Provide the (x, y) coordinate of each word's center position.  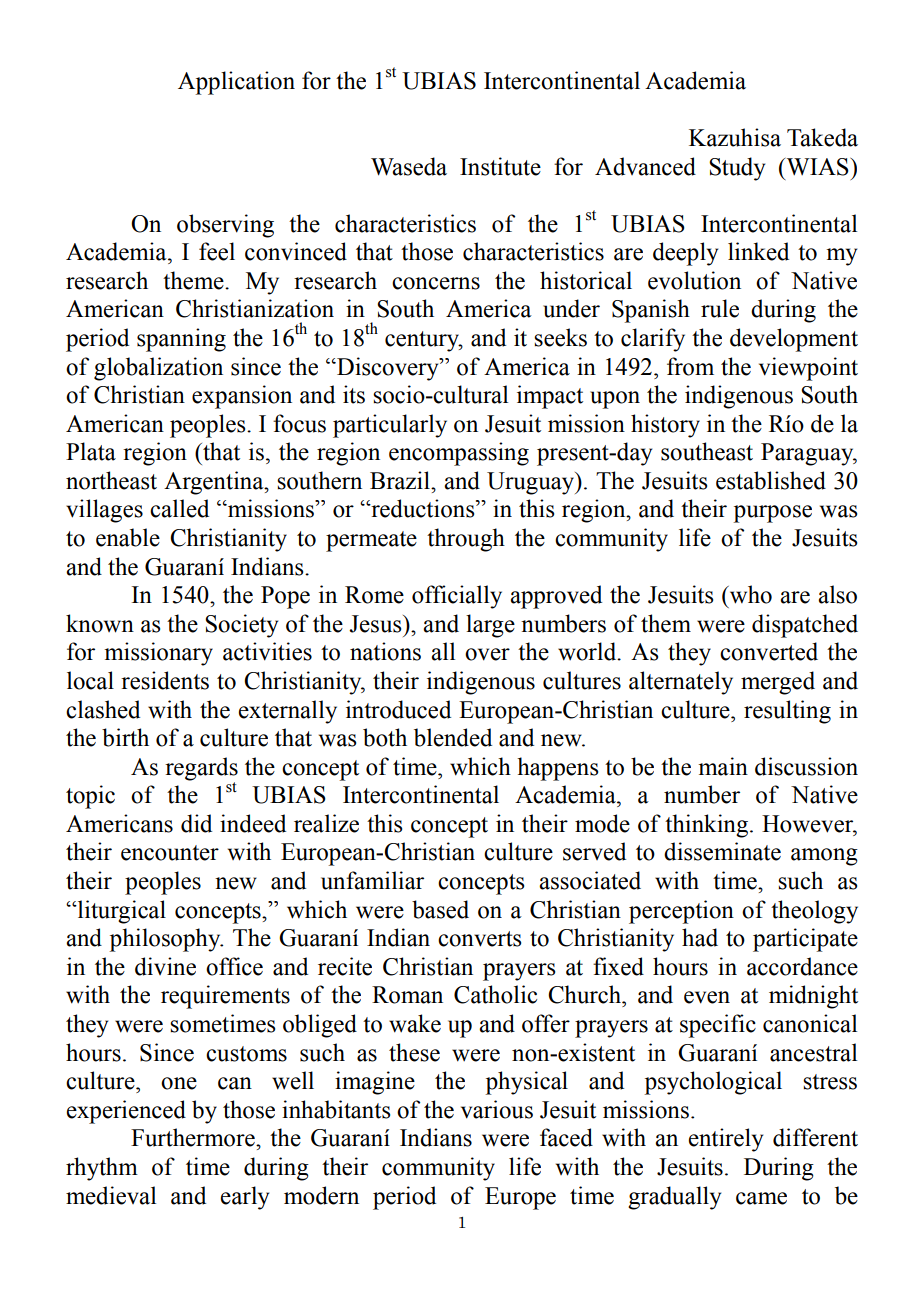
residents (165, 680)
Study (737, 169)
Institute (500, 166)
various (497, 1109)
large (490, 626)
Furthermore (194, 1137)
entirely (726, 1140)
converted (769, 651)
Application (236, 83)
